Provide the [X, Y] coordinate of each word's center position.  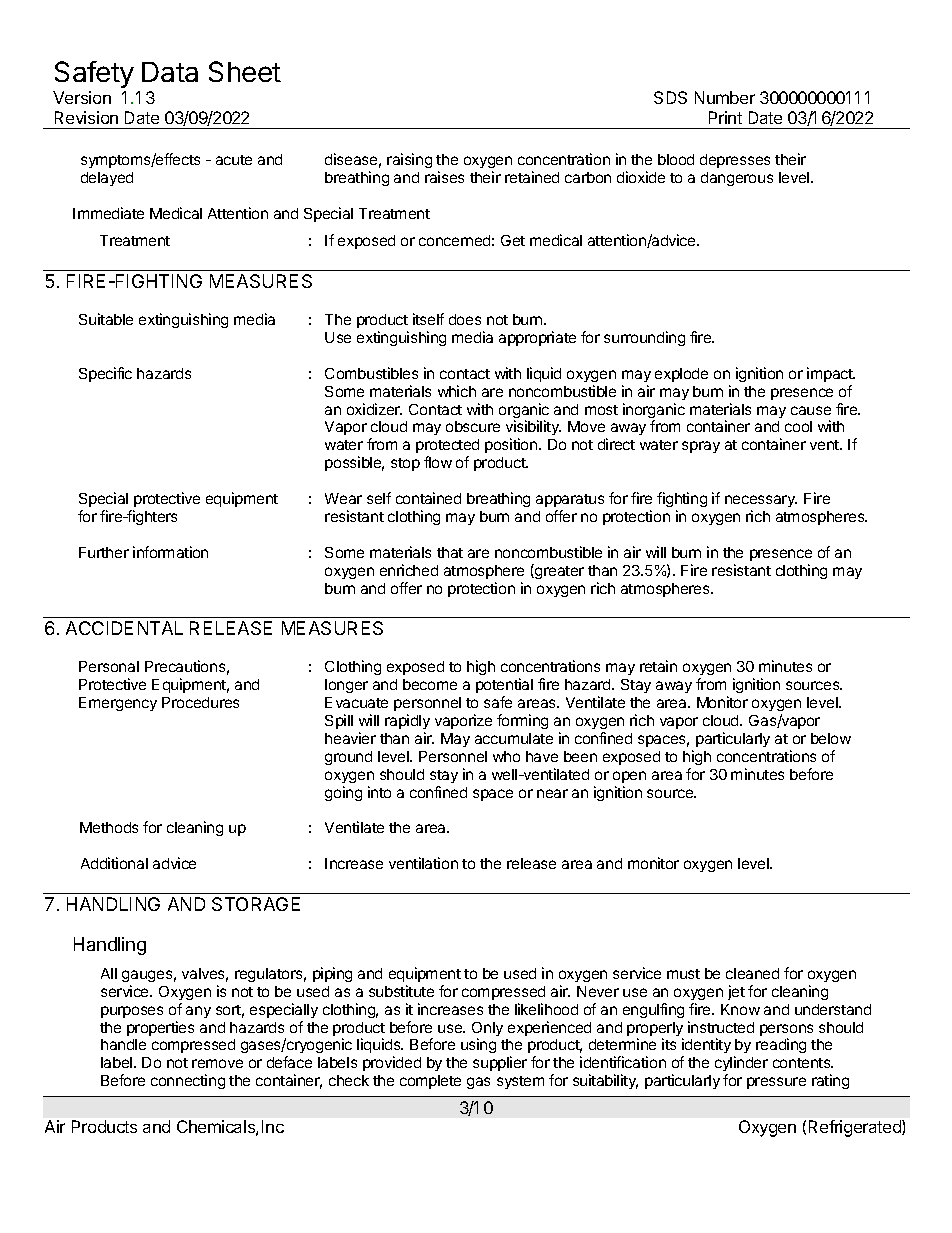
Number [725, 97]
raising [409, 160]
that [450, 552]
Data [170, 72]
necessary [761, 501]
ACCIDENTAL [124, 628]
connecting [188, 1081]
